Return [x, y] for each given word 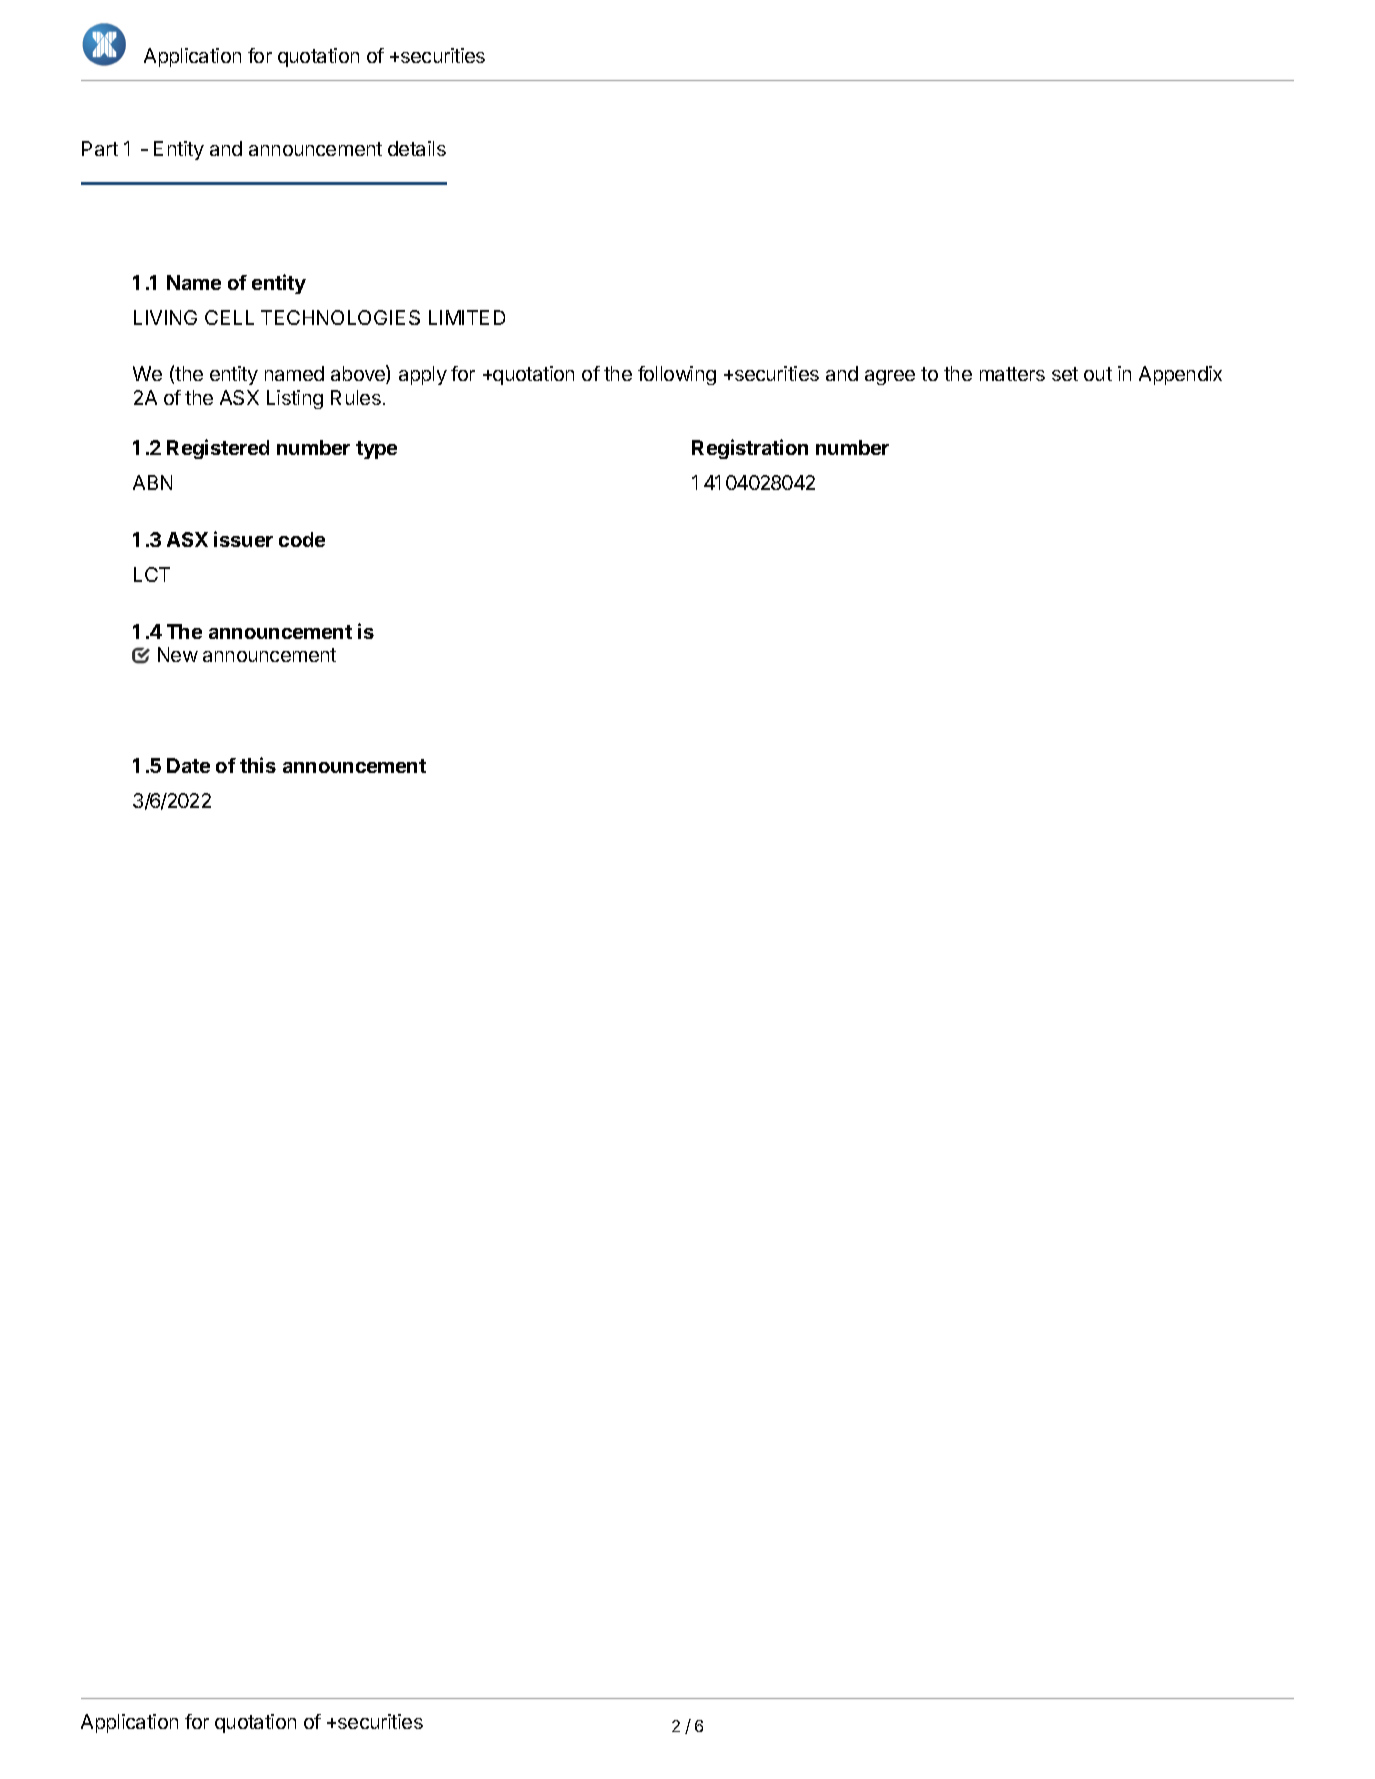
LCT [152, 574]
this [258, 765]
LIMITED [467, 317]
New [178, 654]
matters [1012, 374]
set [1065, 374]
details [417, 148]
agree [890, 377]
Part [100, 148]
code [302, 539]
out [1098, 374]
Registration [750, 449]
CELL [229, 317]
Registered [218, 449]
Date [188, 765]
